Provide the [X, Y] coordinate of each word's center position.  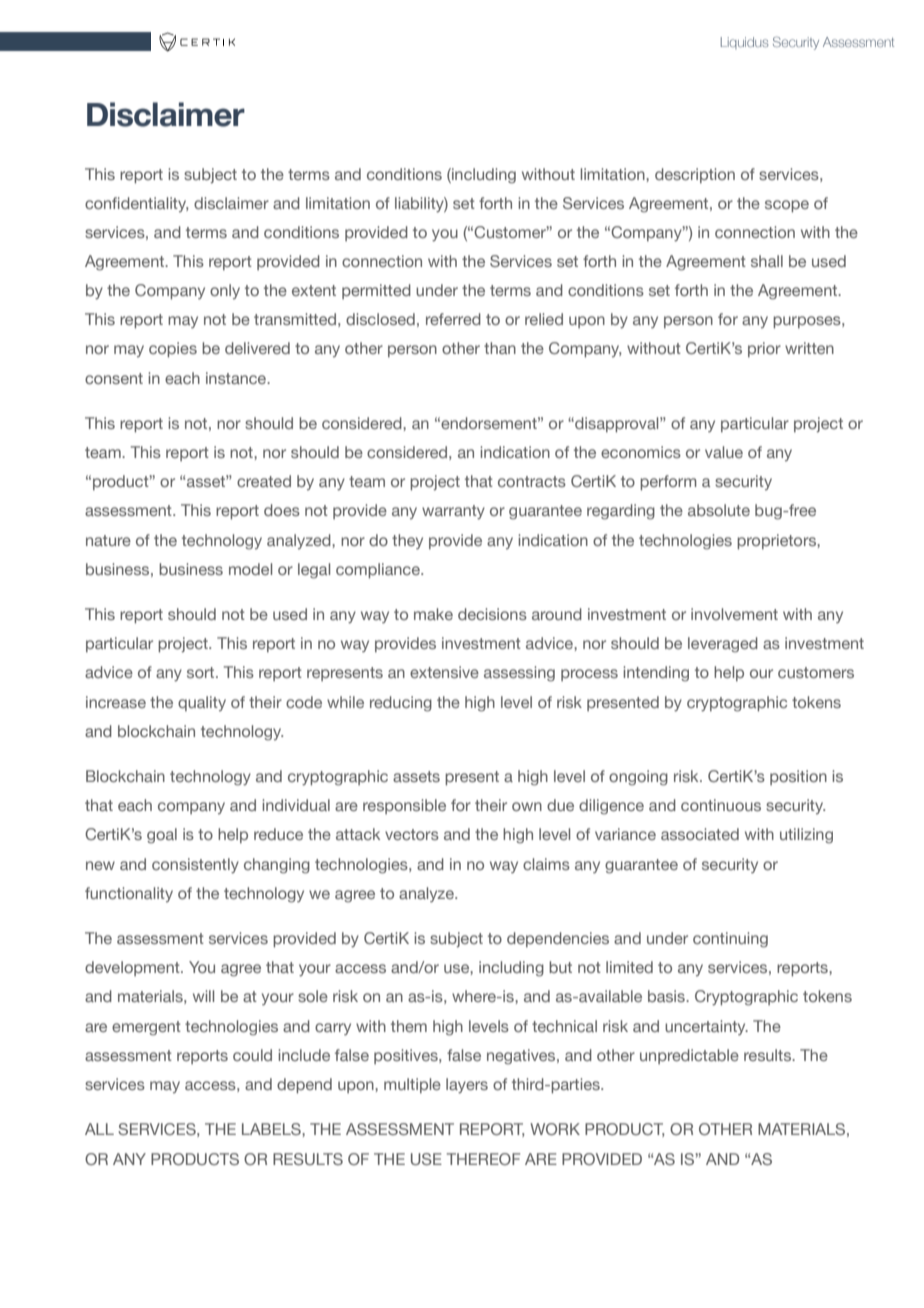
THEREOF [483, 1159]
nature [108, 540]
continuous [721, 805]
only [225, 291]
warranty [453, 512]
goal [162, 836]
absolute [719, 510]
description [695, 175]
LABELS [272, 1129]
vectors [412, 834]
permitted [376, 291]
